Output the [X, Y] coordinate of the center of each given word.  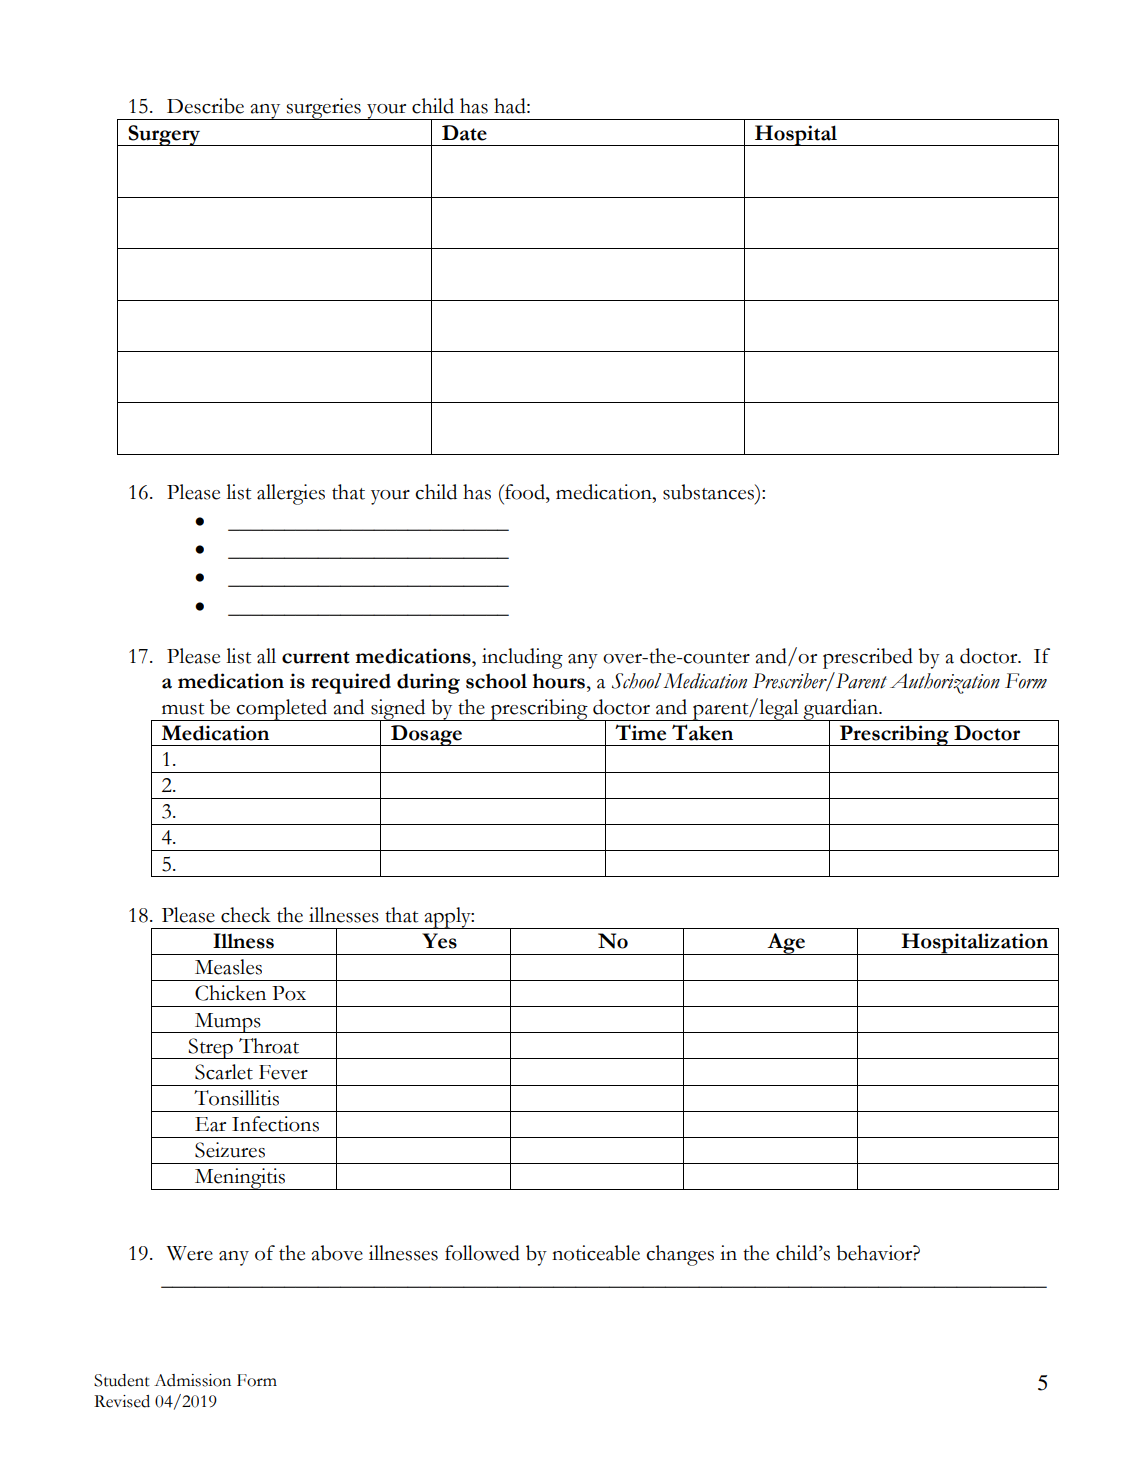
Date [464, 133]
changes [680, 1255]
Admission [192, 1380]
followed [482, 1253]
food [525, 492]
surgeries [324, 109]
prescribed [868, 658]
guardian [841, 710]
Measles [228, 967]
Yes [439, 941]
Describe [205, 106]
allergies [291, 494]
